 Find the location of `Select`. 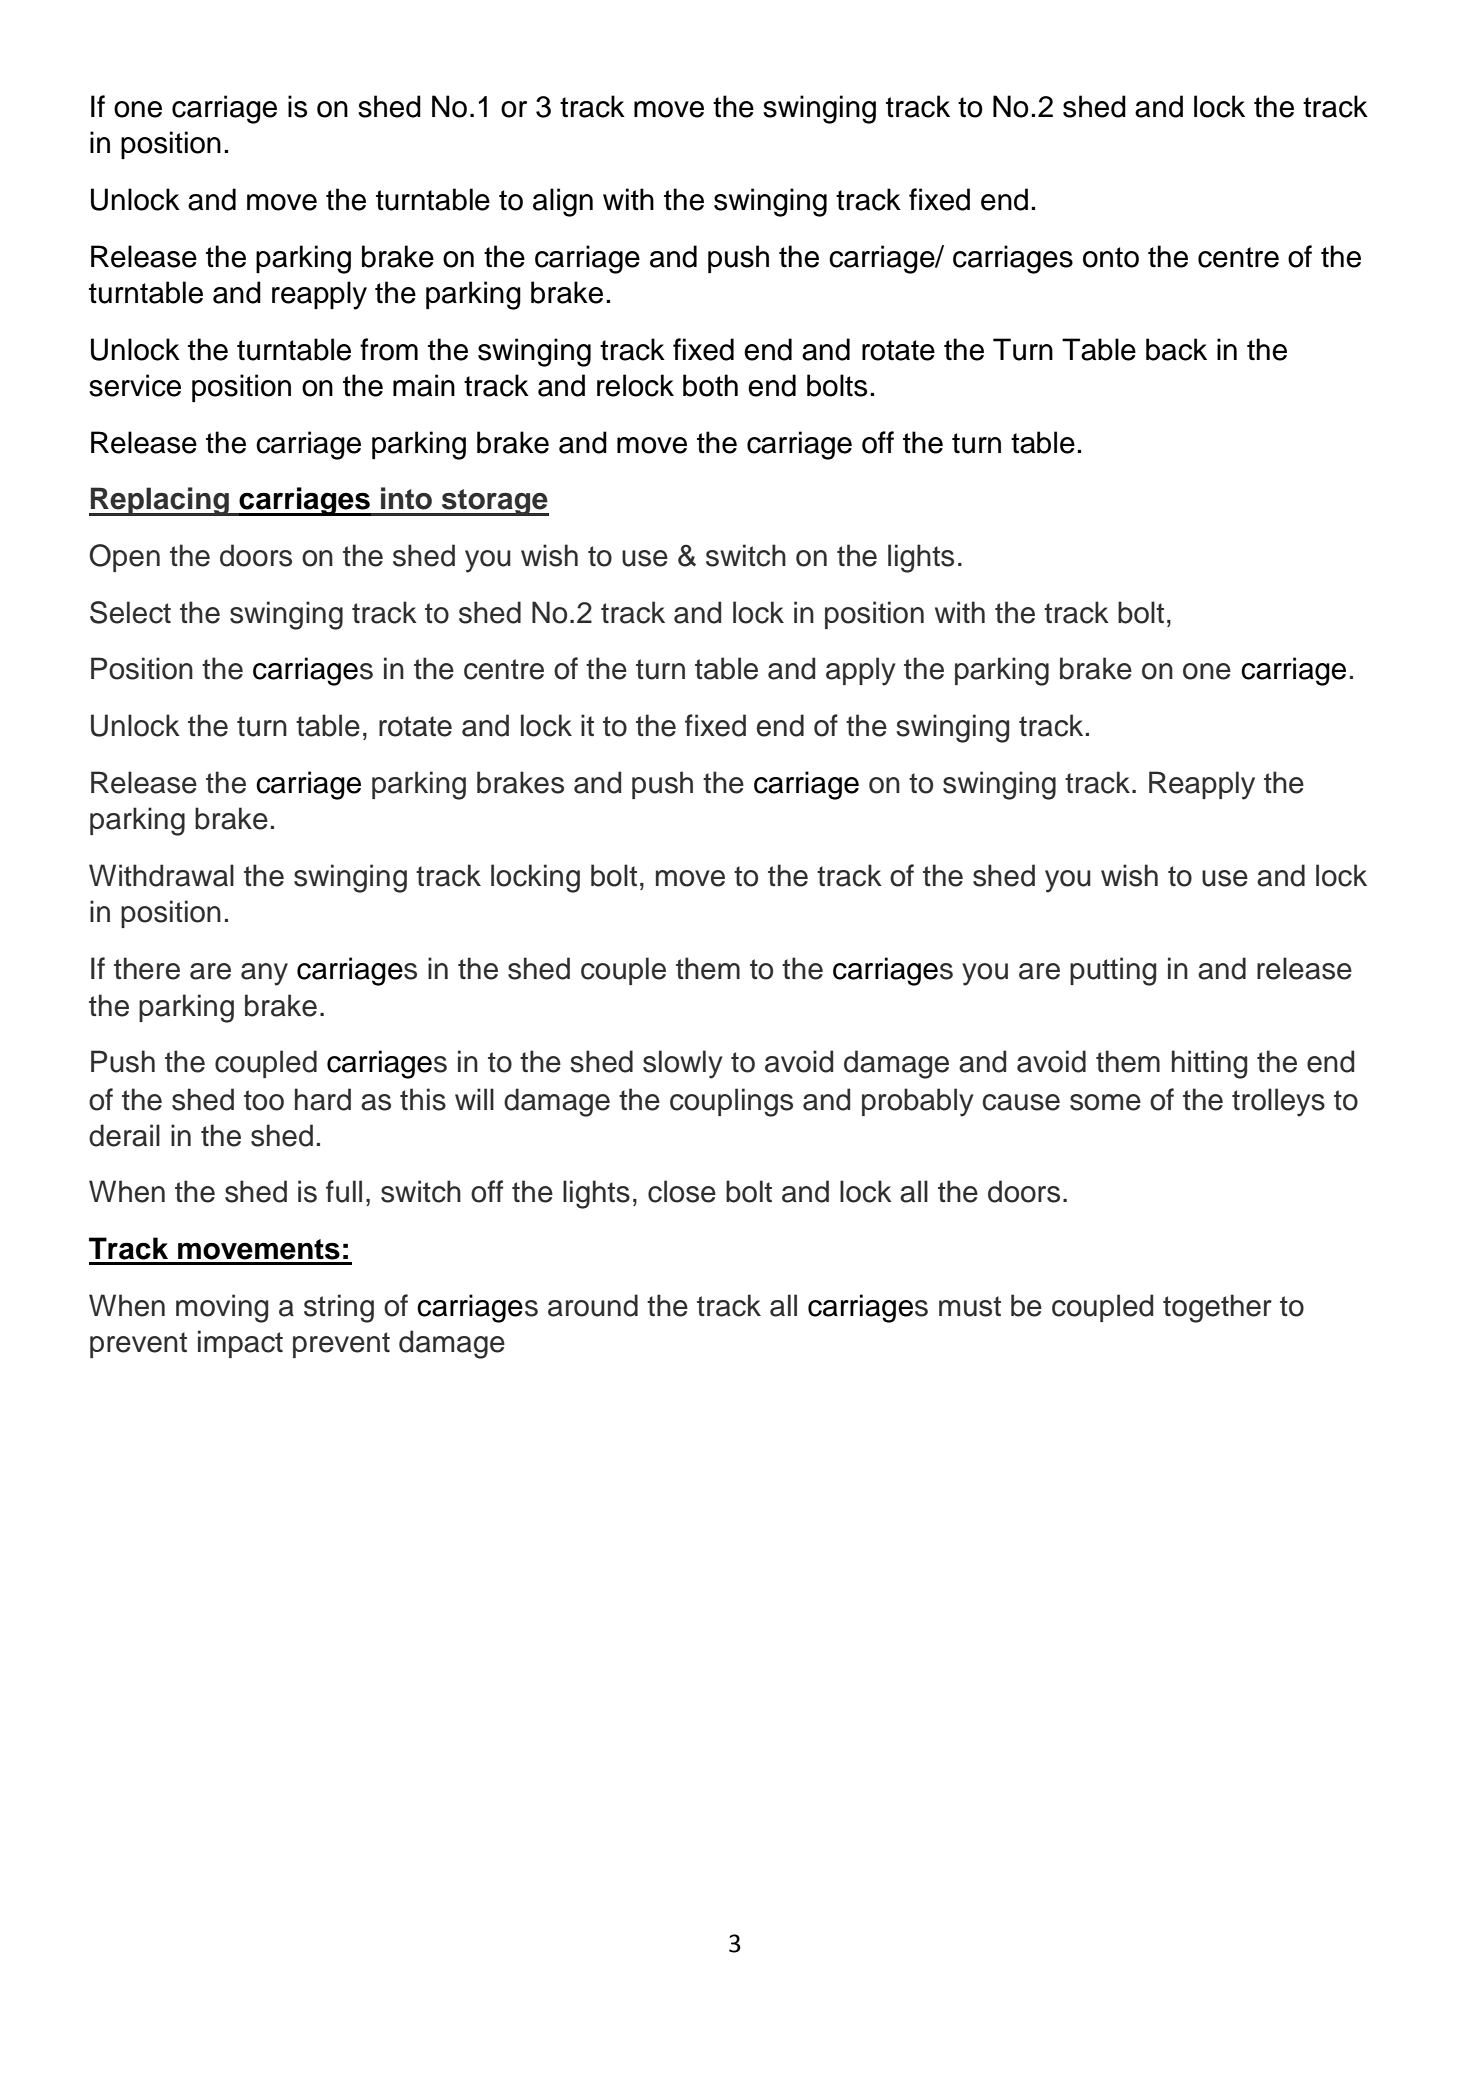

Select is located at coordinates (130, 612).
